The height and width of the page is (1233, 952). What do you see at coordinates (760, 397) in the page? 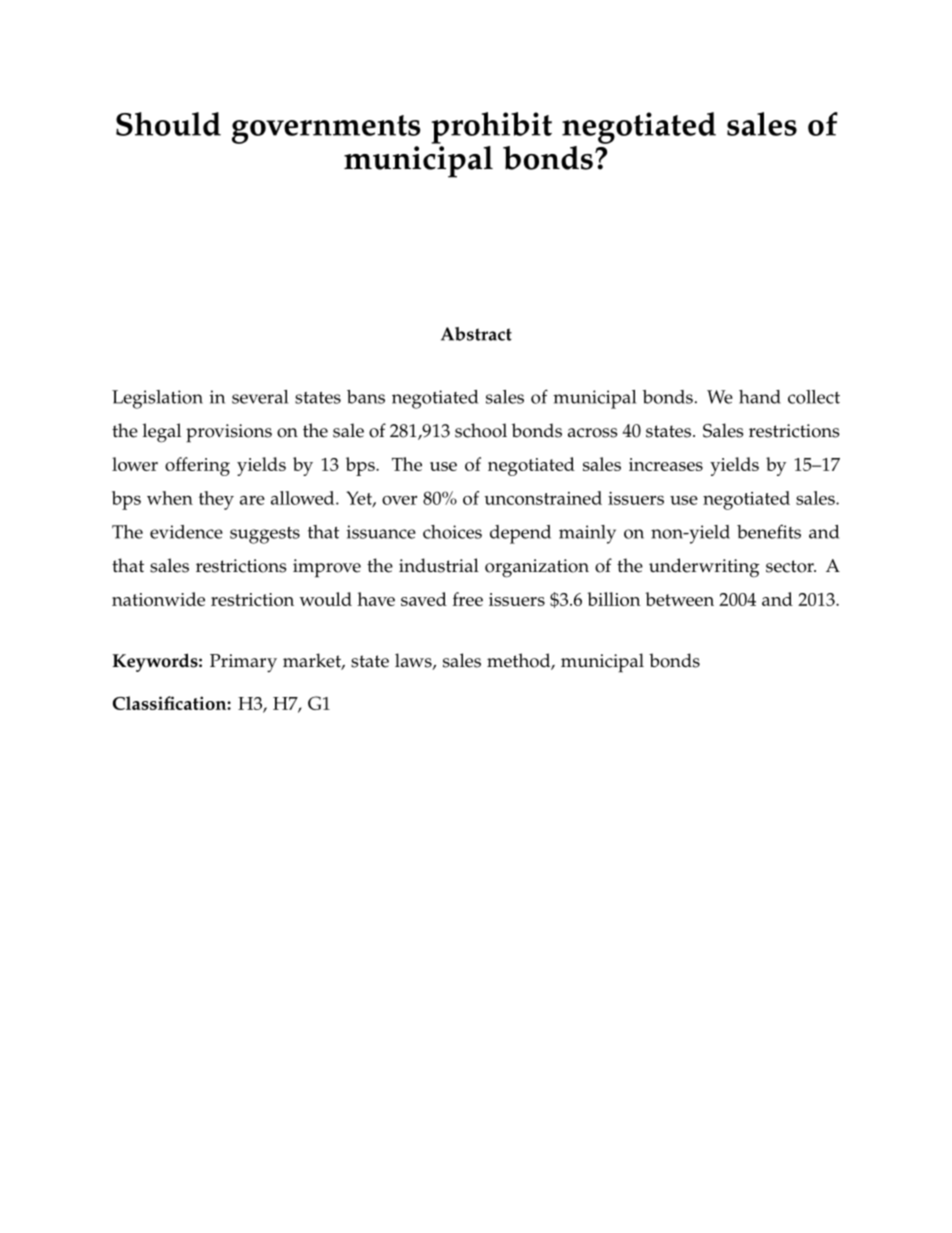
I see `hand` at bounding box center [760, 397].
